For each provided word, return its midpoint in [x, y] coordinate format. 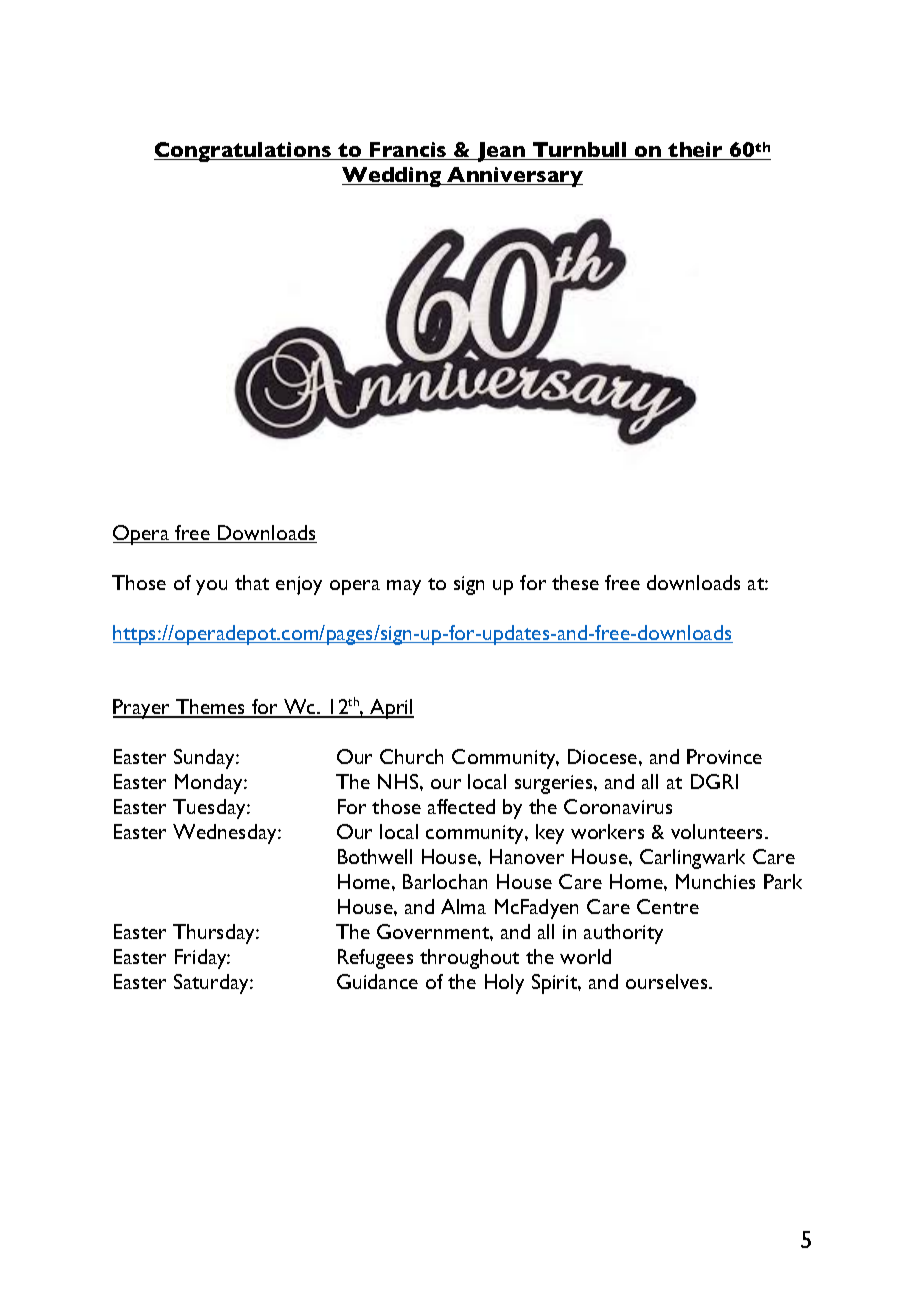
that [252, 582]
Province [724, 756]
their [696, 151]
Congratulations [243, 152]
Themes [211, 708]
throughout [469, 959]
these [575, 582]
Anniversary [514, 177]
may [404, 587]
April [391, 709]
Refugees [375, 959]
